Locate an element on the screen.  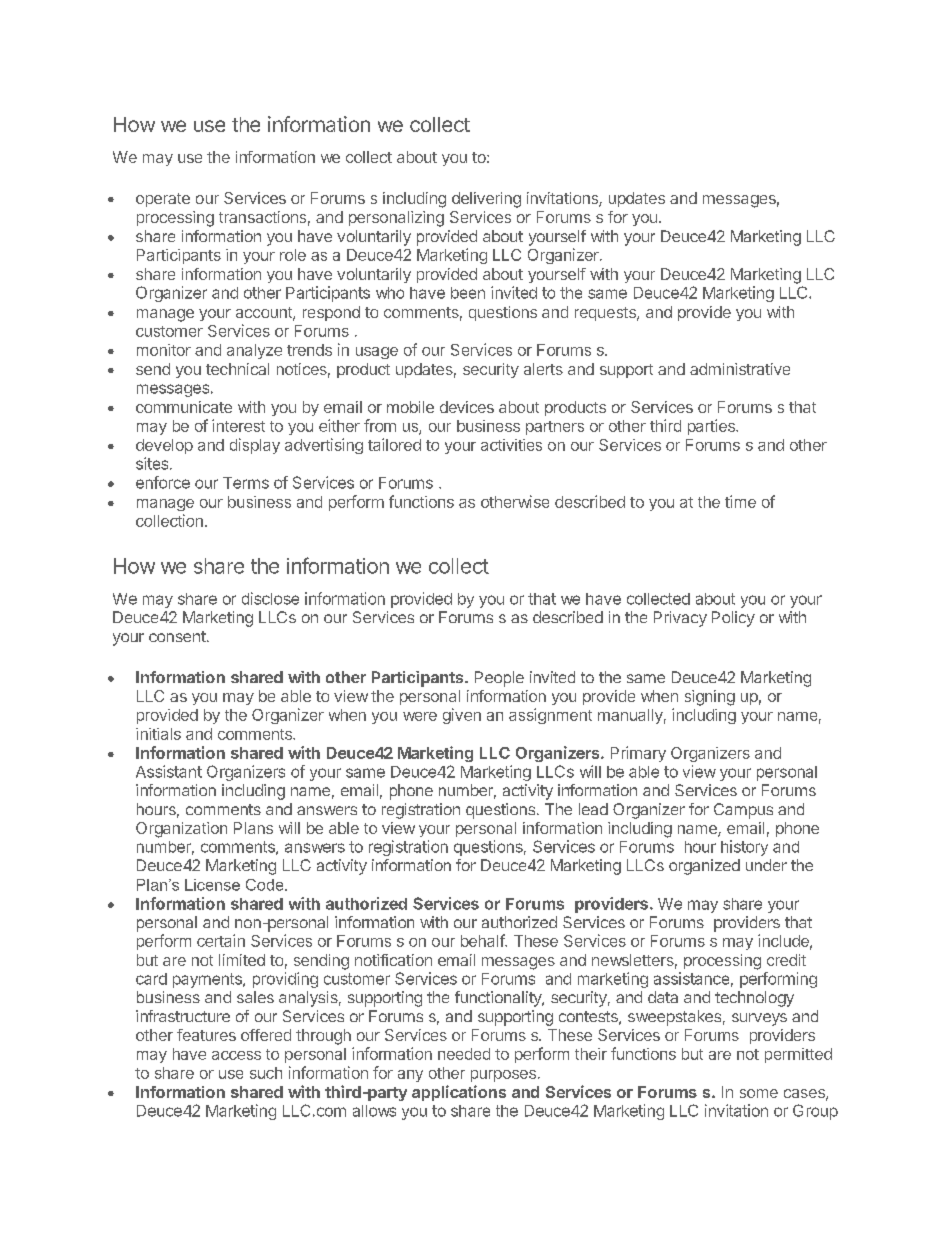
some is located at coordinates (759, 1093).
